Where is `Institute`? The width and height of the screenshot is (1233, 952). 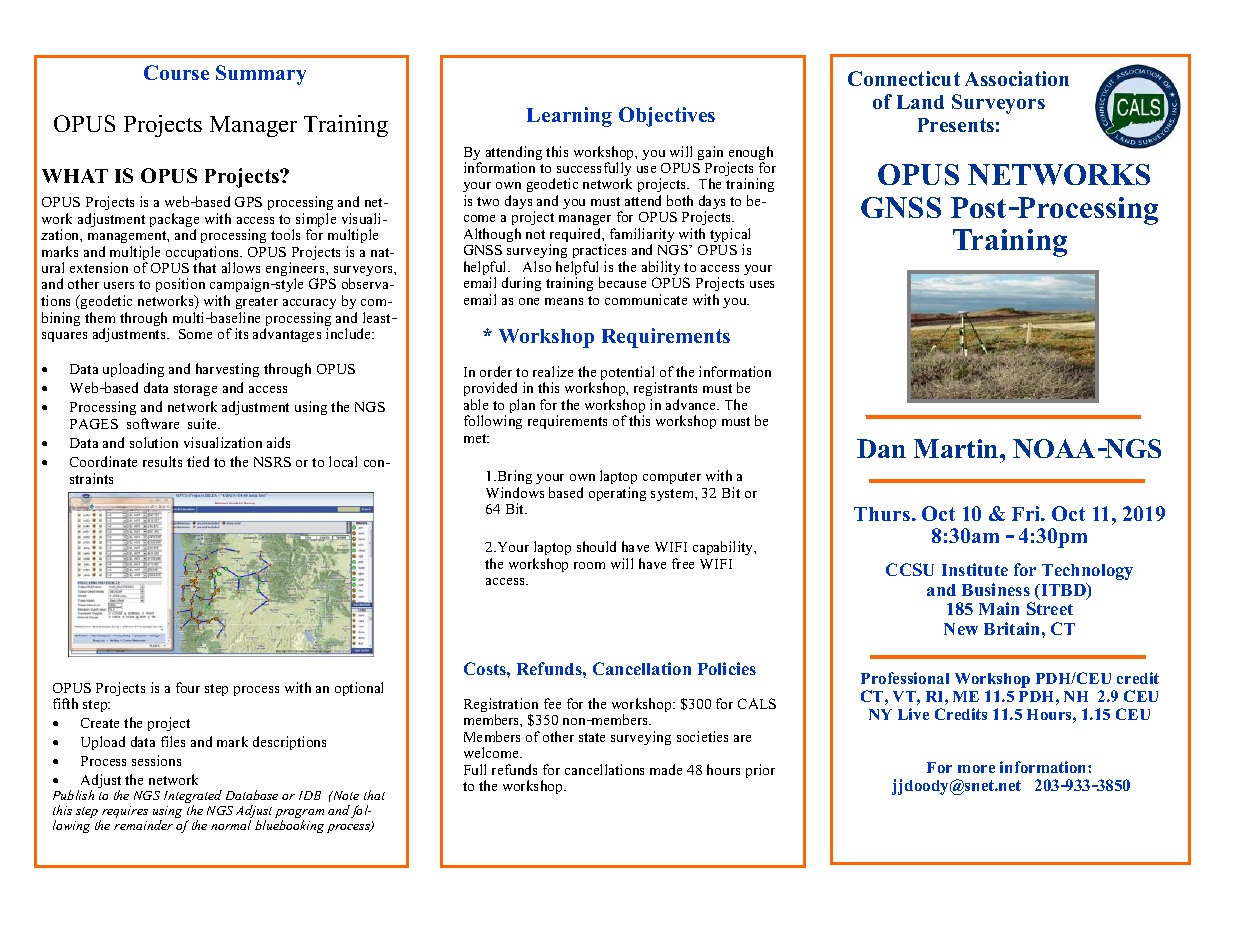 Institute is located at coordinates (975, 569).
